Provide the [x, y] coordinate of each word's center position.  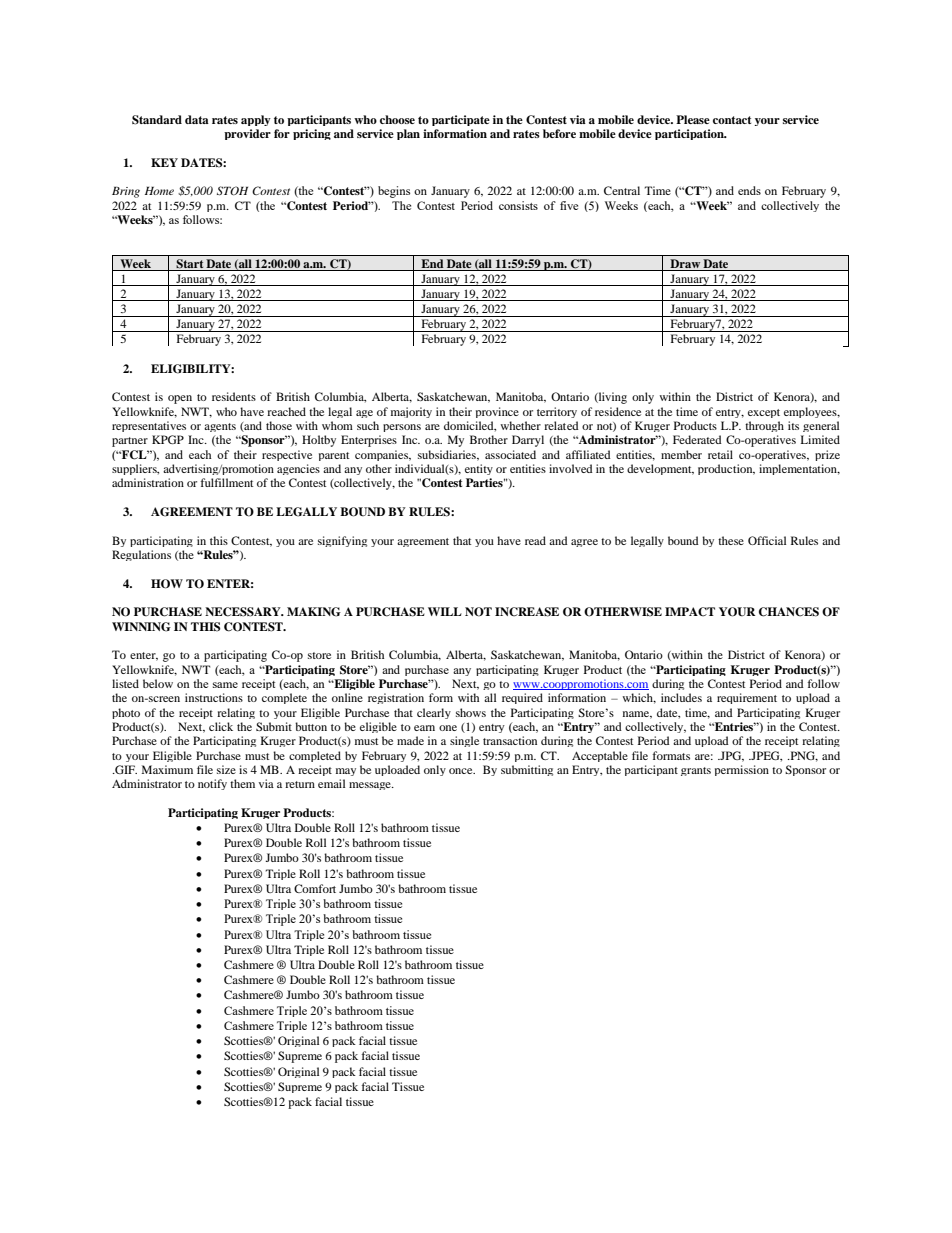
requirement [747, 698]
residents [234, 396]
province [497, 412]
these [731, 540]
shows [471, 712]
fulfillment [227, 482]
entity [479, 469]
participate [461, 120]
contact [732, 120]
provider [247, 134]
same [225, 685]
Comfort [315, 888]
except [764, 413]
